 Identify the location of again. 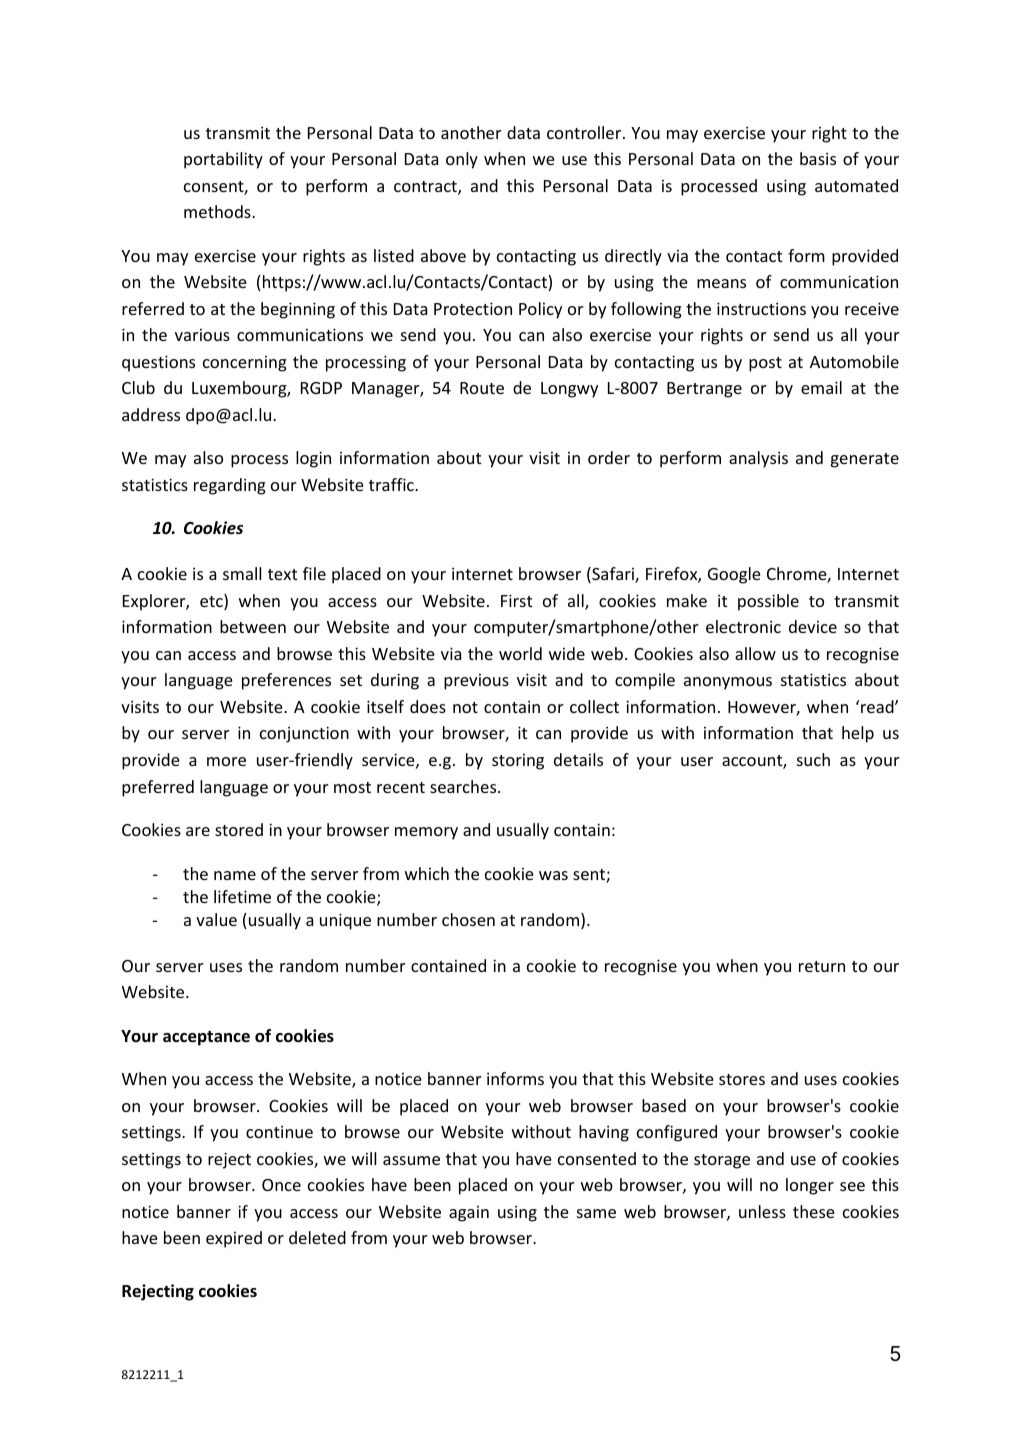
(469, 1214).
